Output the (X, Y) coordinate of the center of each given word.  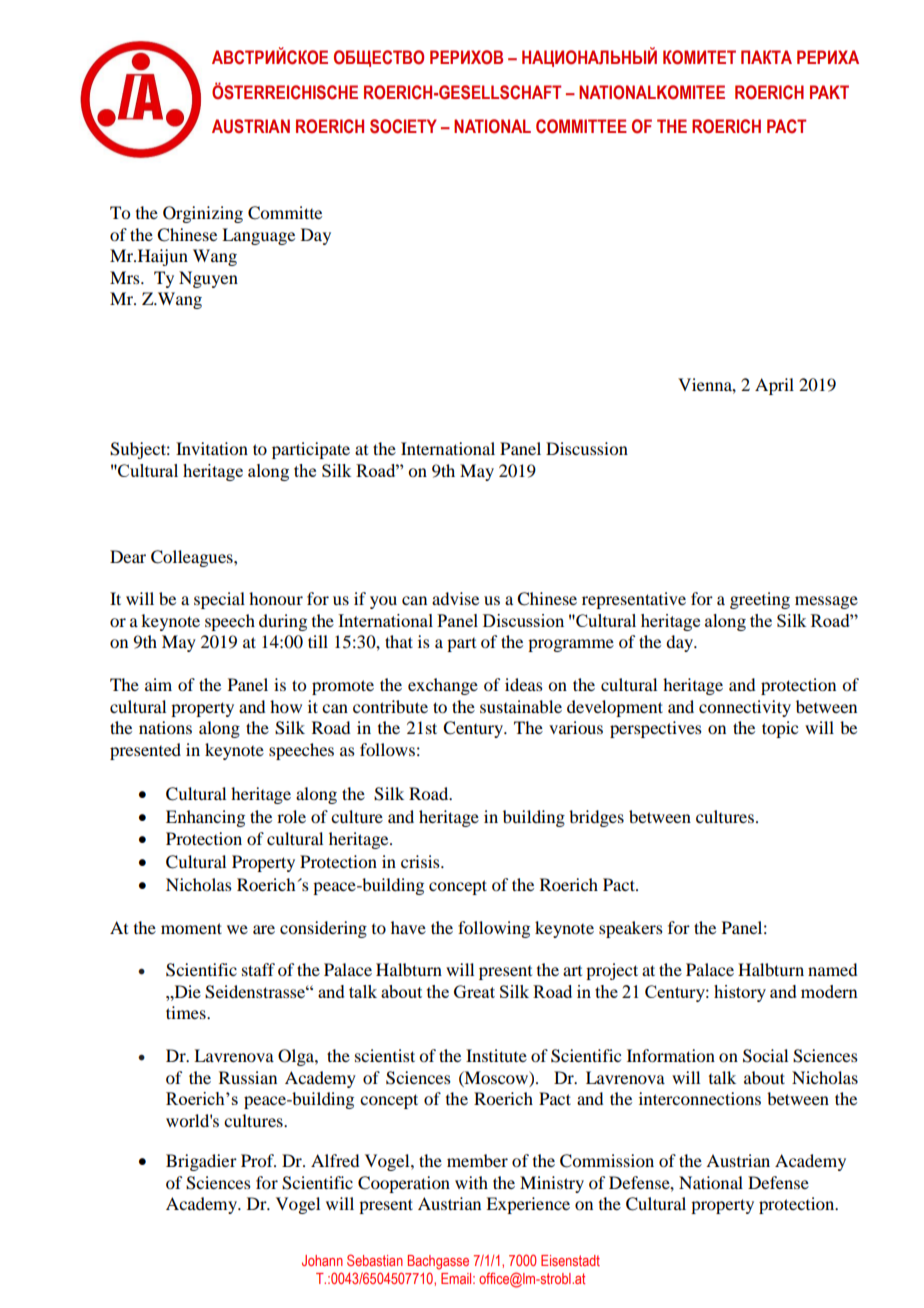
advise (455, 598)
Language (258, 236)
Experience (528, 1205)
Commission (607, 1161)
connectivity (745, 708)
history (740, 993)
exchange (443, 686)
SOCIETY (403, 126)
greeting (760, 600)
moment (191, 928)
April (774, 386)
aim (158, 684)
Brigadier (201, 1162)
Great (474, 991)
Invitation (212, 448)
